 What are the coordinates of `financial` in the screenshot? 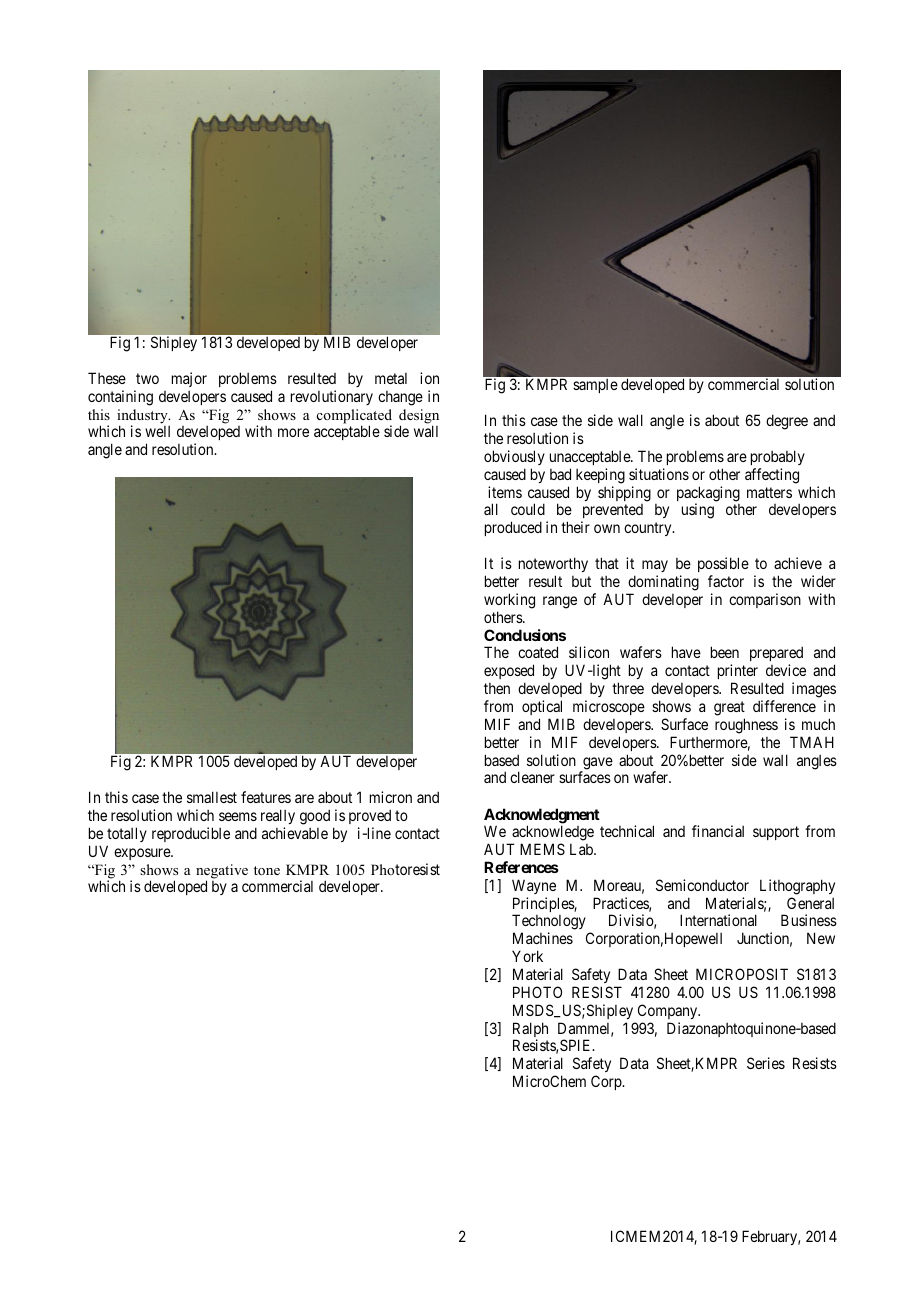 It's located at (718, 831).
